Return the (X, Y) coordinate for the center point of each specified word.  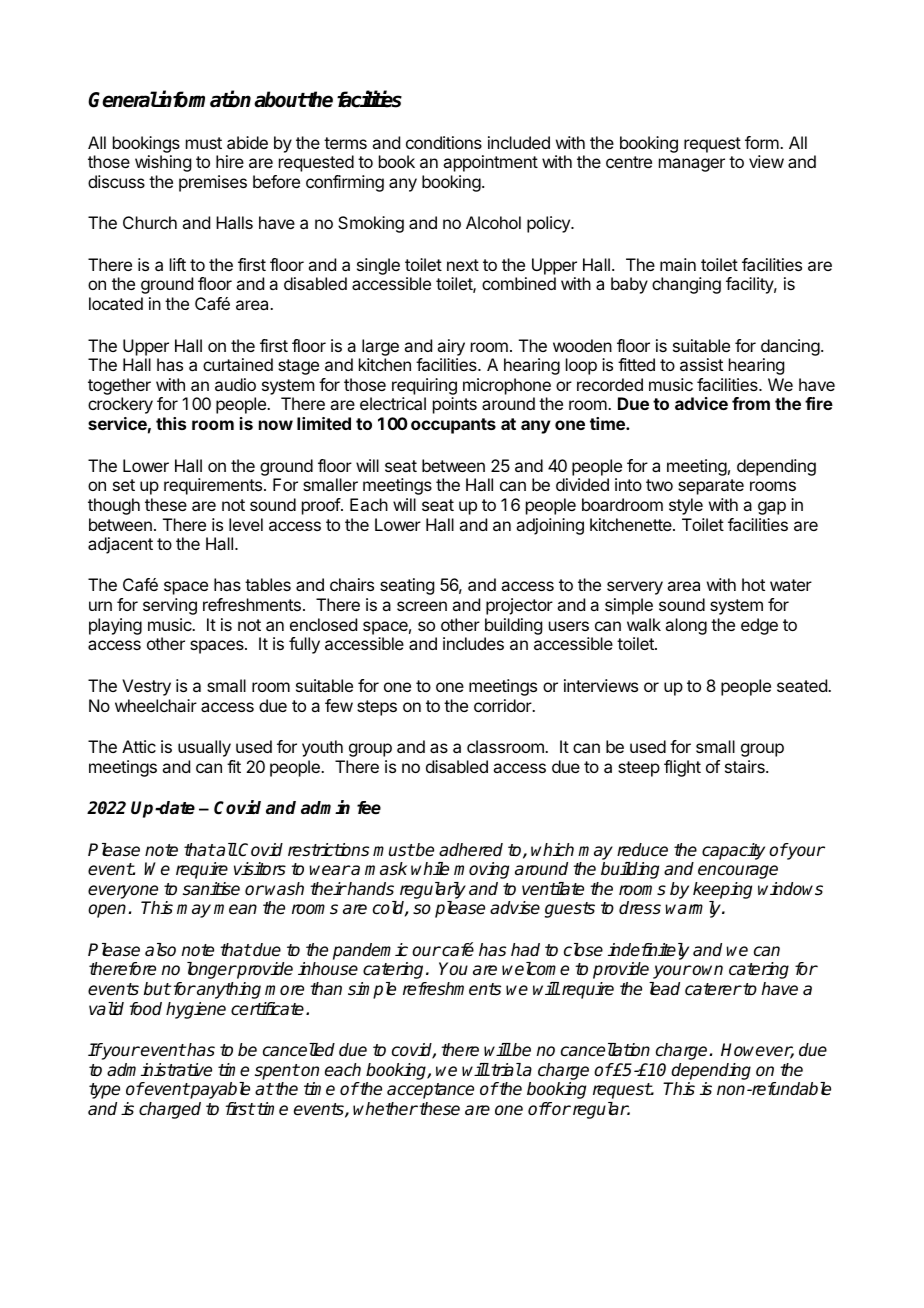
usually (204, 748)
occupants (453, 426)
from (751, 403)
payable (219, 1090)
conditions (444, 142)
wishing (163, 163)
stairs (746, 766)
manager (692, 165)
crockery (120, 405)
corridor (504, 705)
